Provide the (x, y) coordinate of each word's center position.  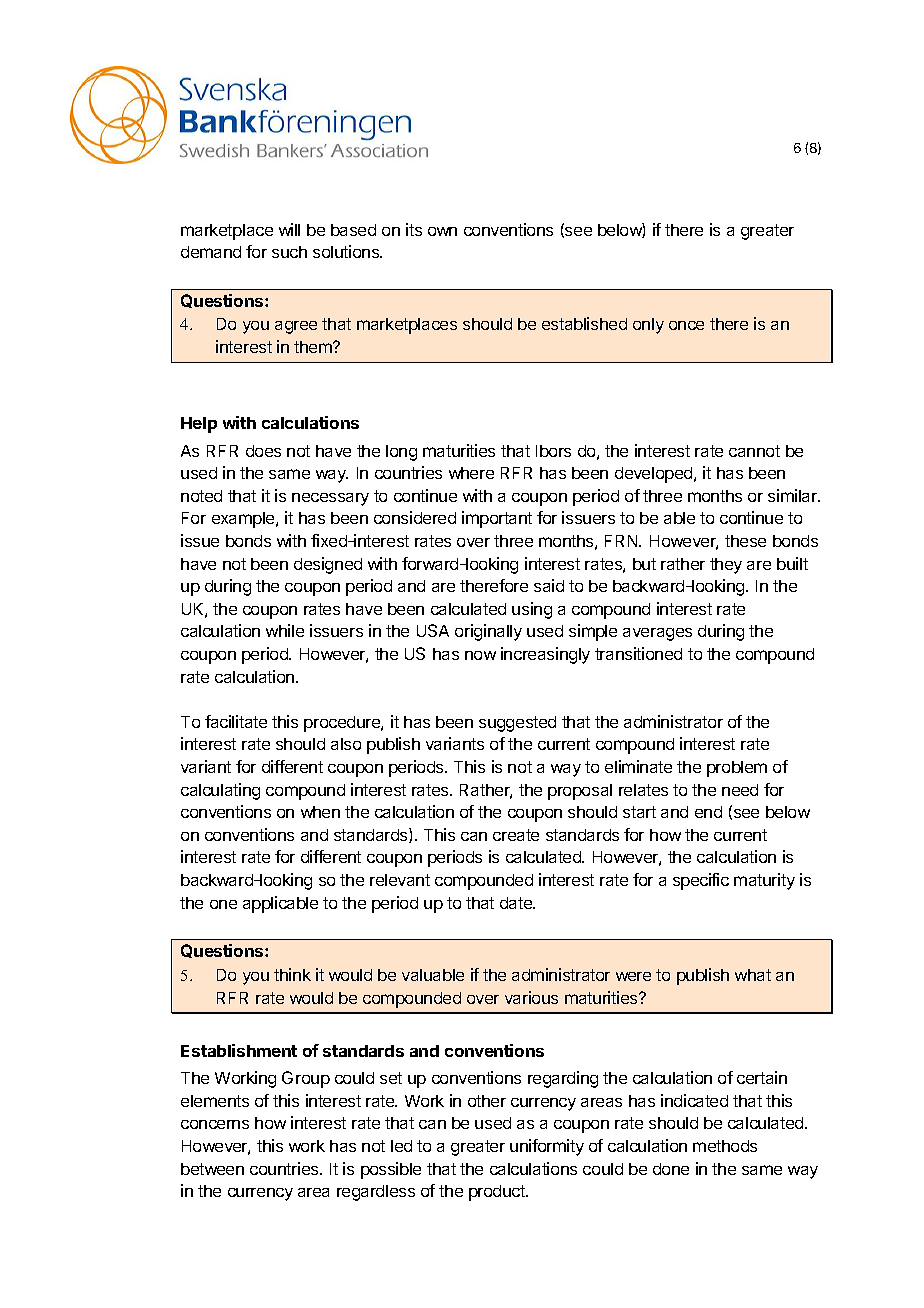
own (442, 231)
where (471, 473)
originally (488, 632)
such (289, 252)
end (708, 812)
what (753, 975)
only (648, 326)
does (263, 451)
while (285, 630)
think (292, 974)
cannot (754, 451)
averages (657, 634)
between (212, 1169)
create (516, 835)
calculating (220, 791)
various (531, 997)
